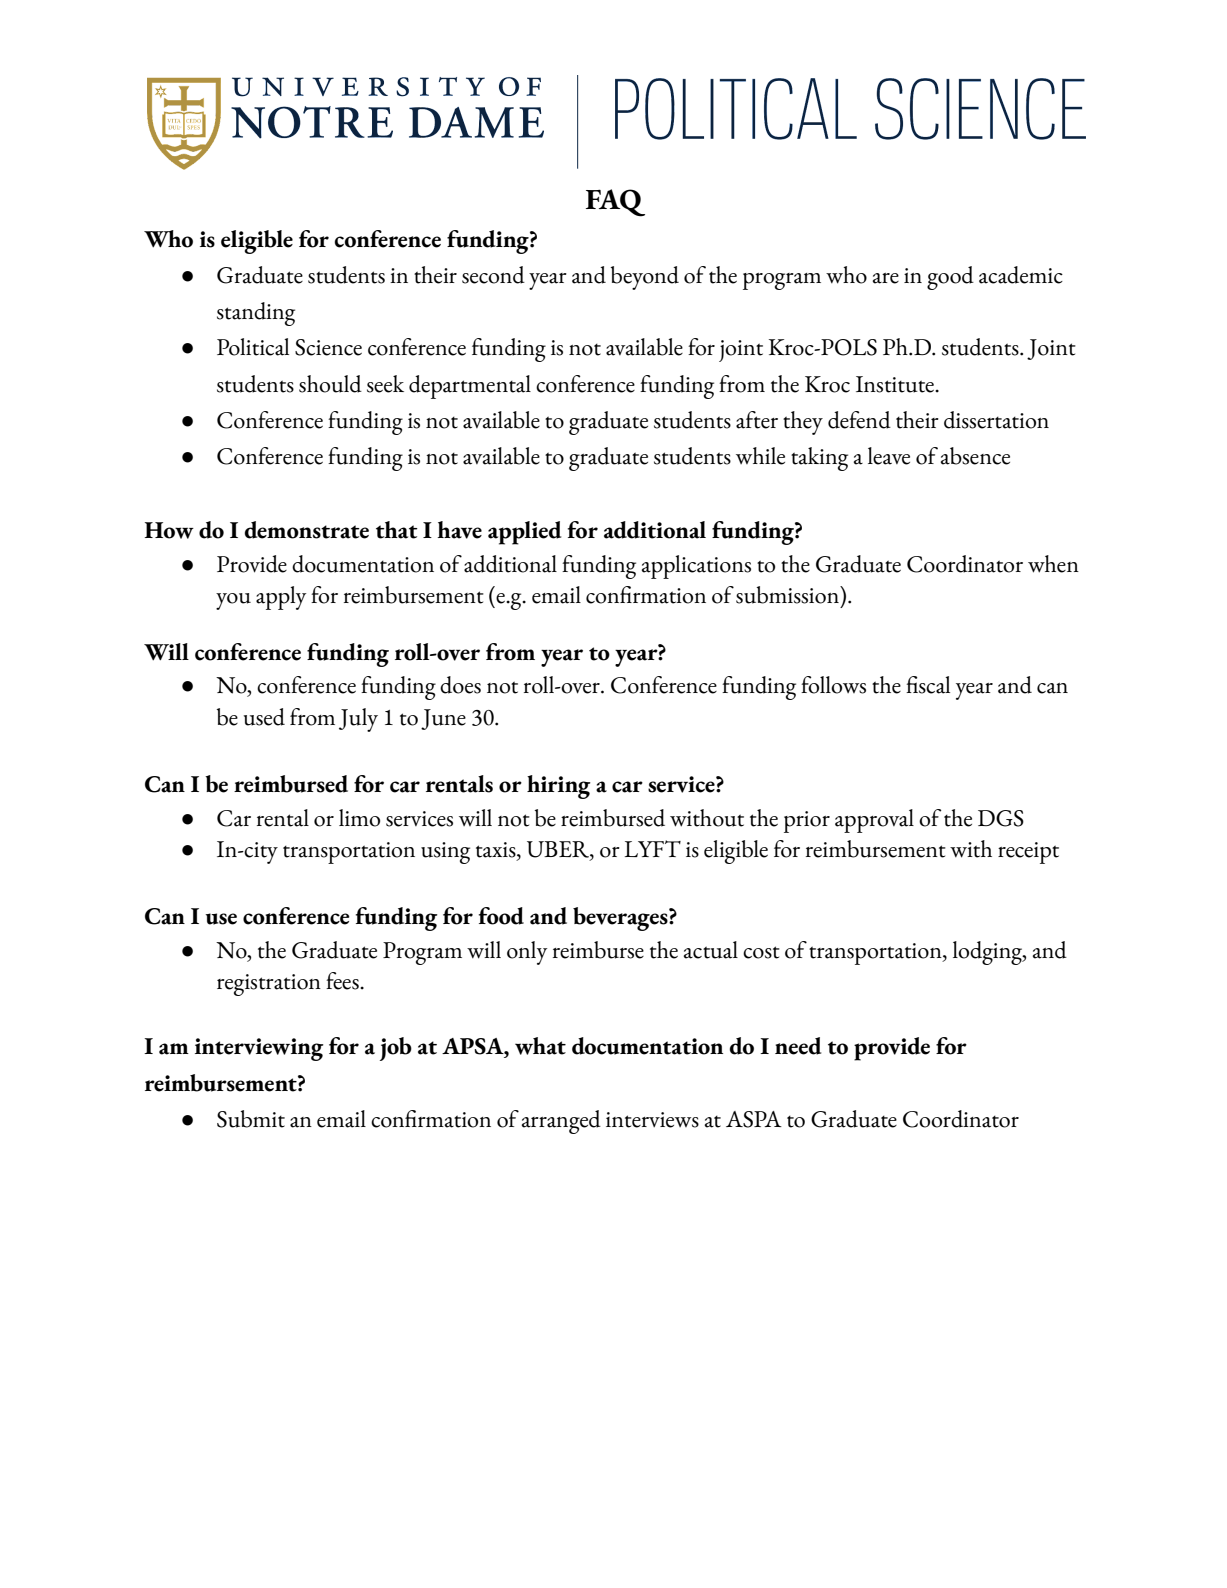 Image resolution: width=1227 pixels, height=1588 pixels. What do you see at coordinates (251, 1119) in the screenshot?
I see `Submit` at bounding box center [251, 1119].
